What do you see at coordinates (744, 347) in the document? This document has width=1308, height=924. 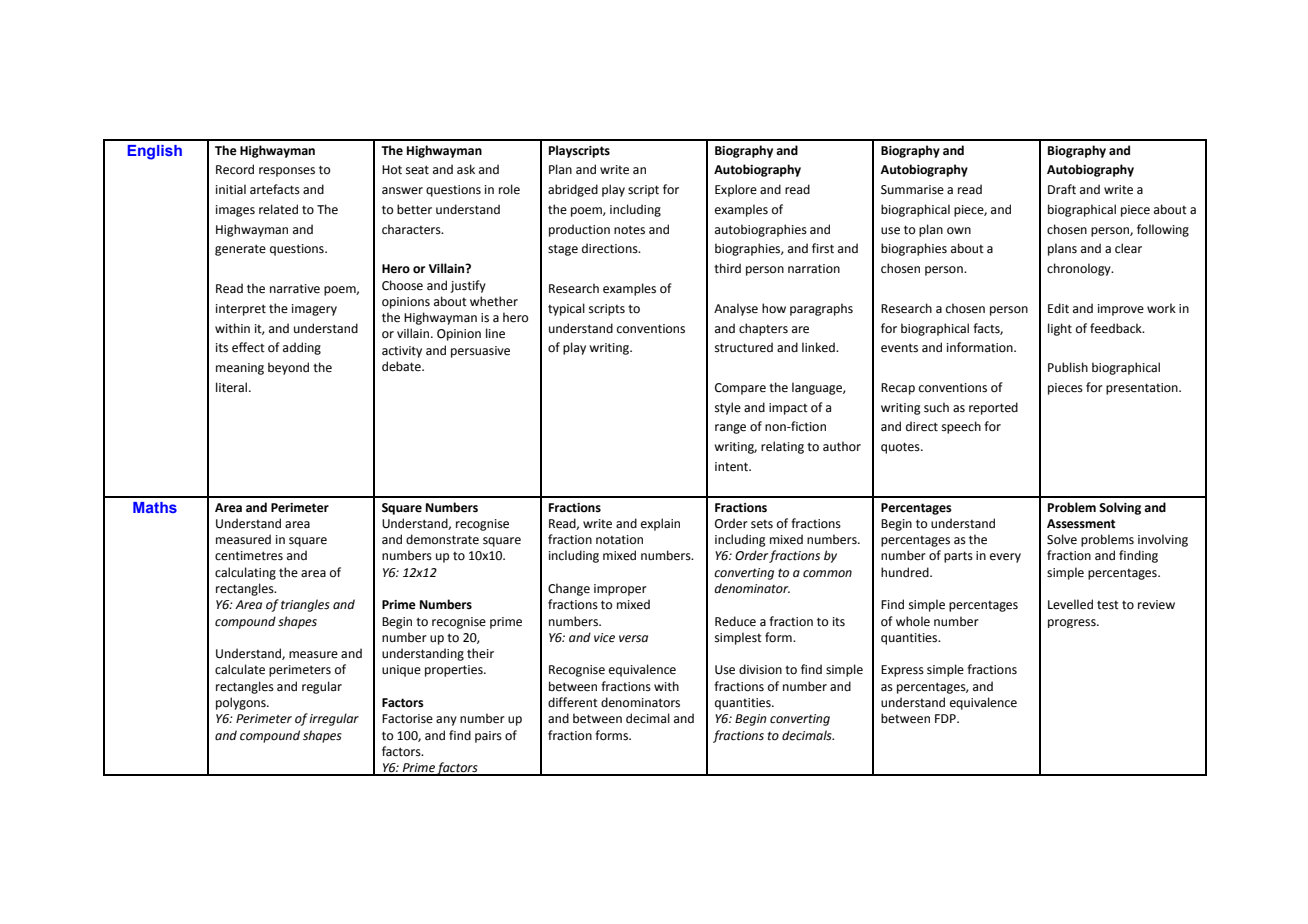 I see `structured` at bounding box center [744, 347].
